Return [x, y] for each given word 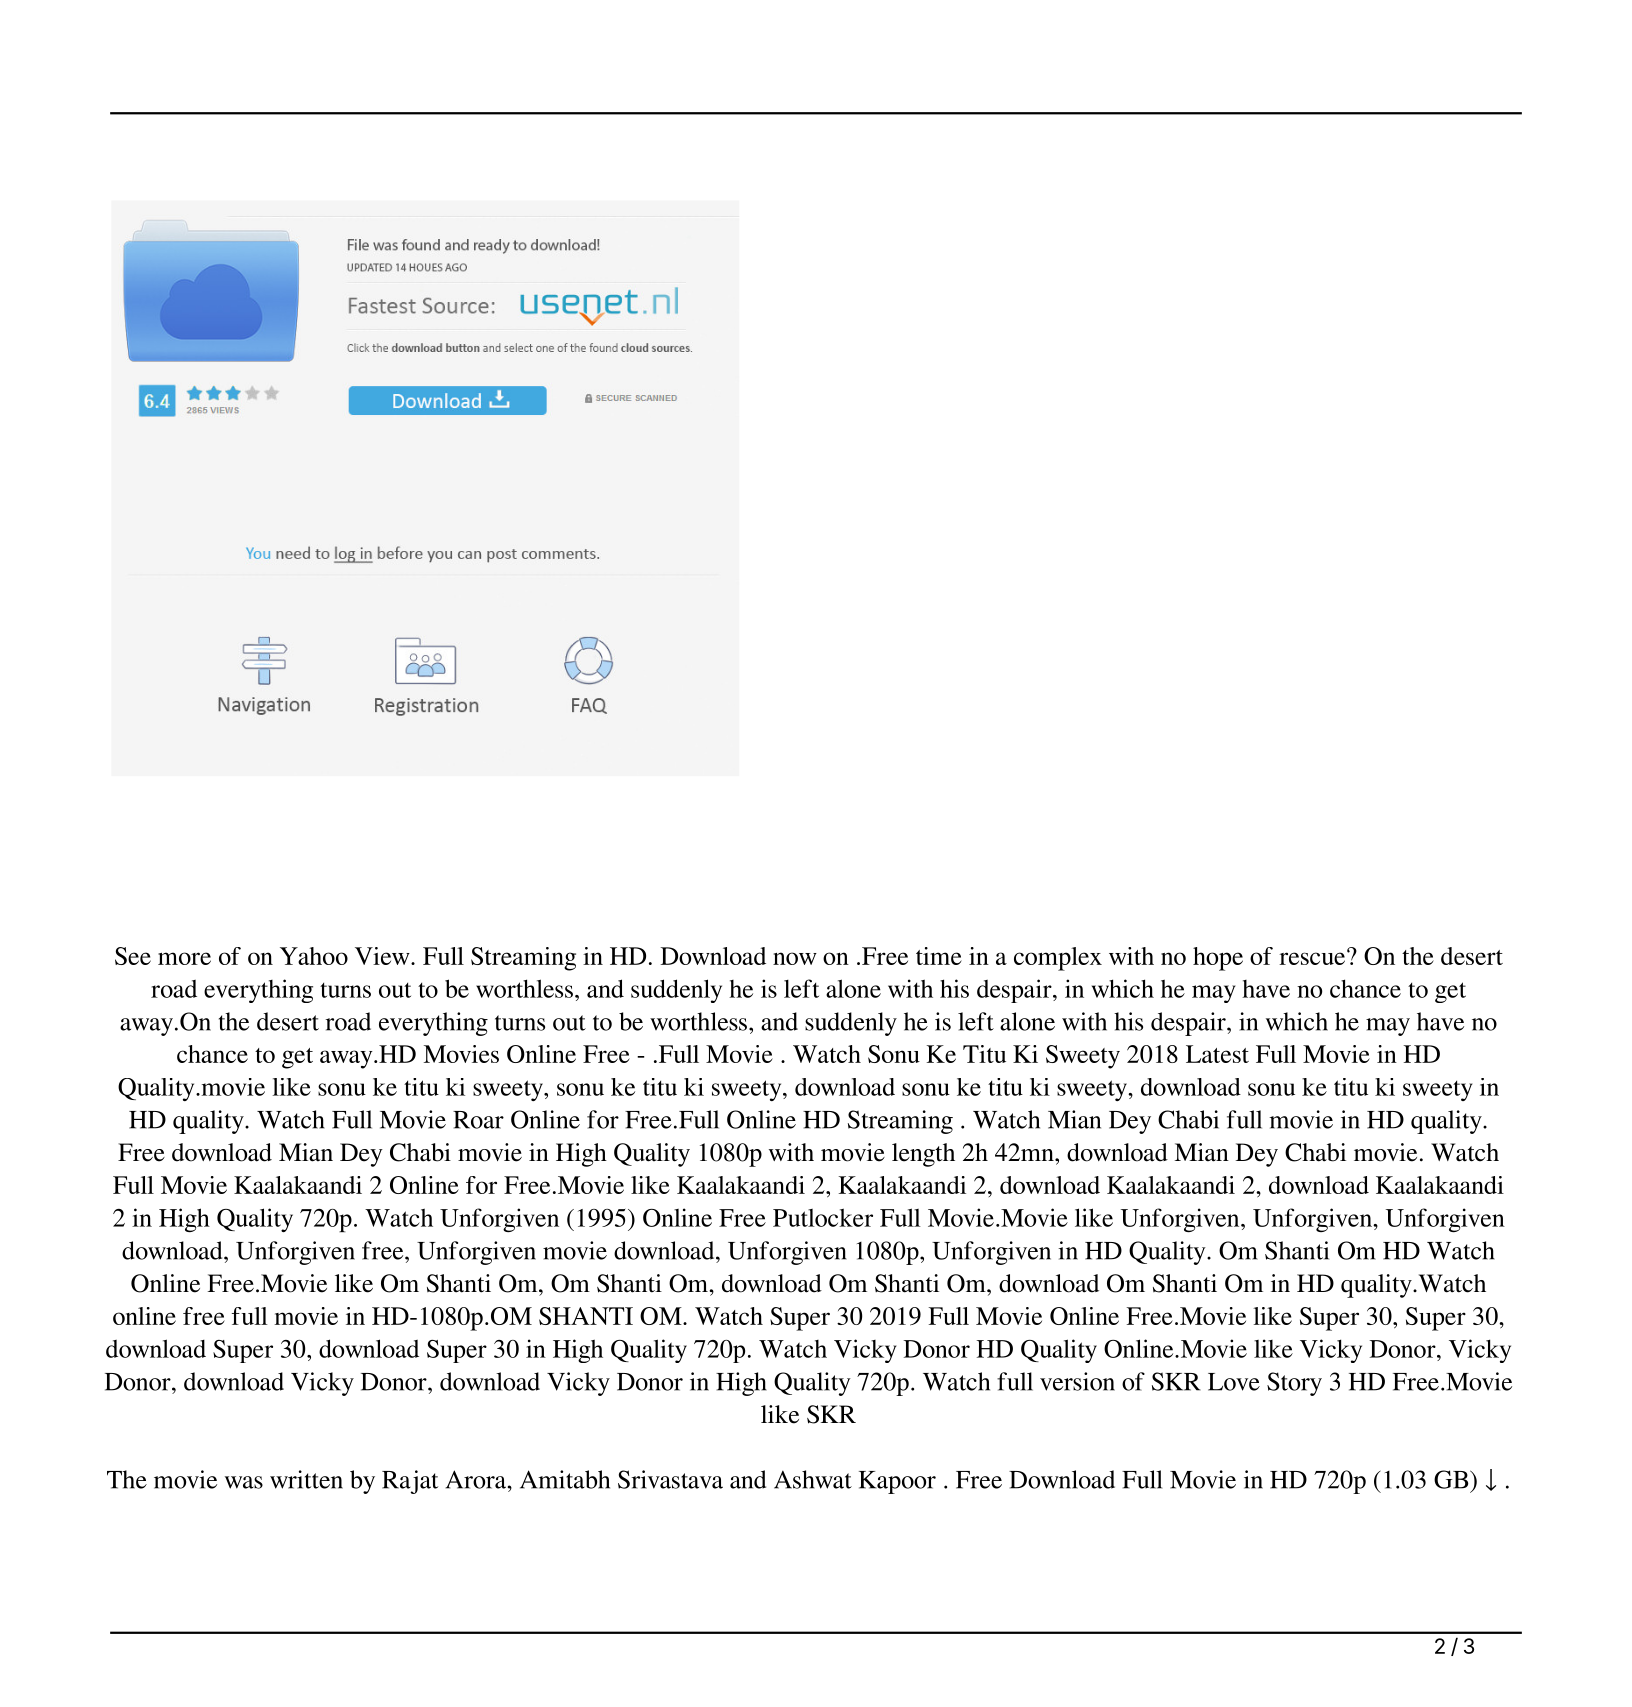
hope [1218, 959]
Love [1234, 1382]
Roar [478, 1120]
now [795, 958]
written [306, 1479]
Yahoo [314, 956]
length [923, 1155]
